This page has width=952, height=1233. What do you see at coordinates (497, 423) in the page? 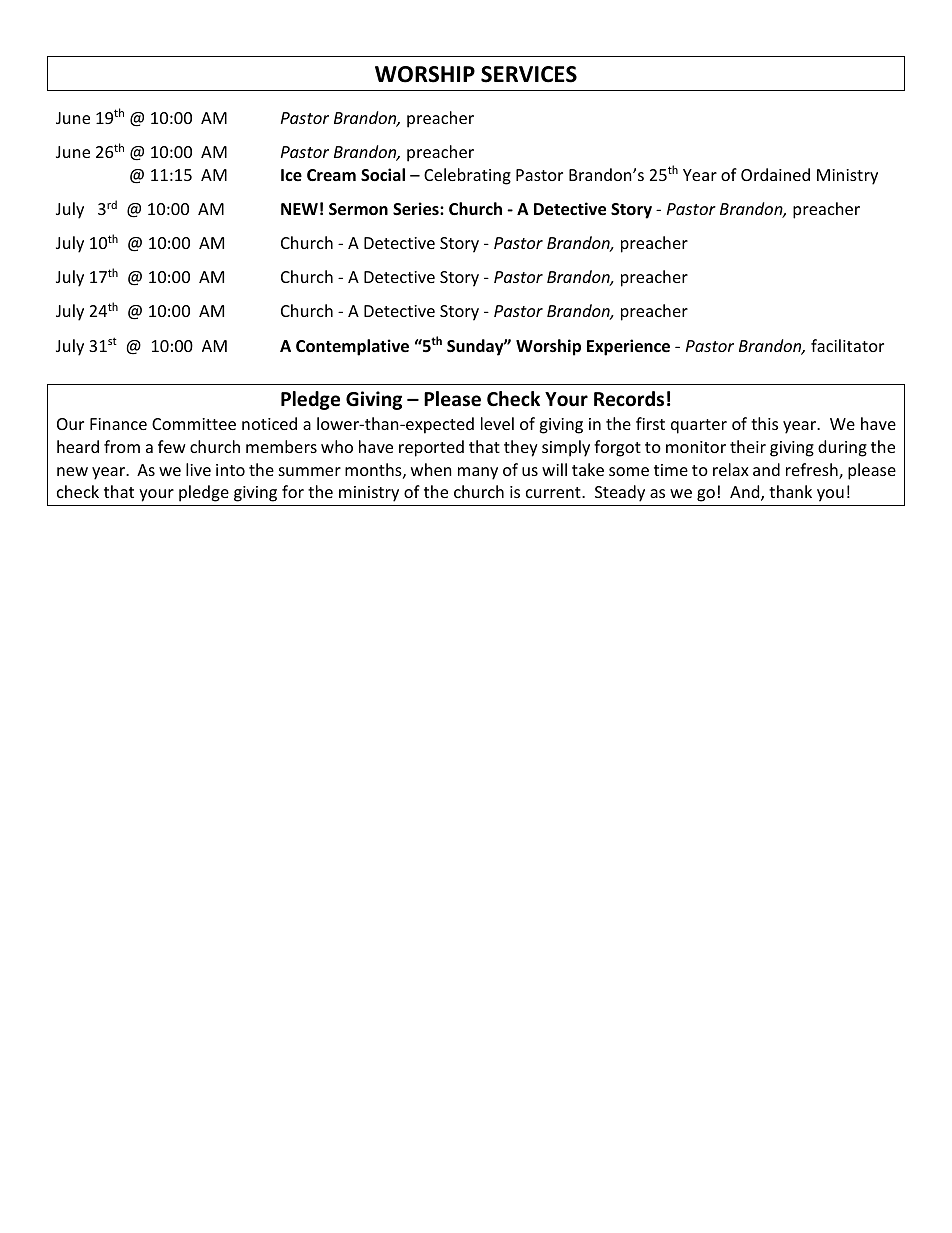
I see `level` at bounding box center [497, 423].
